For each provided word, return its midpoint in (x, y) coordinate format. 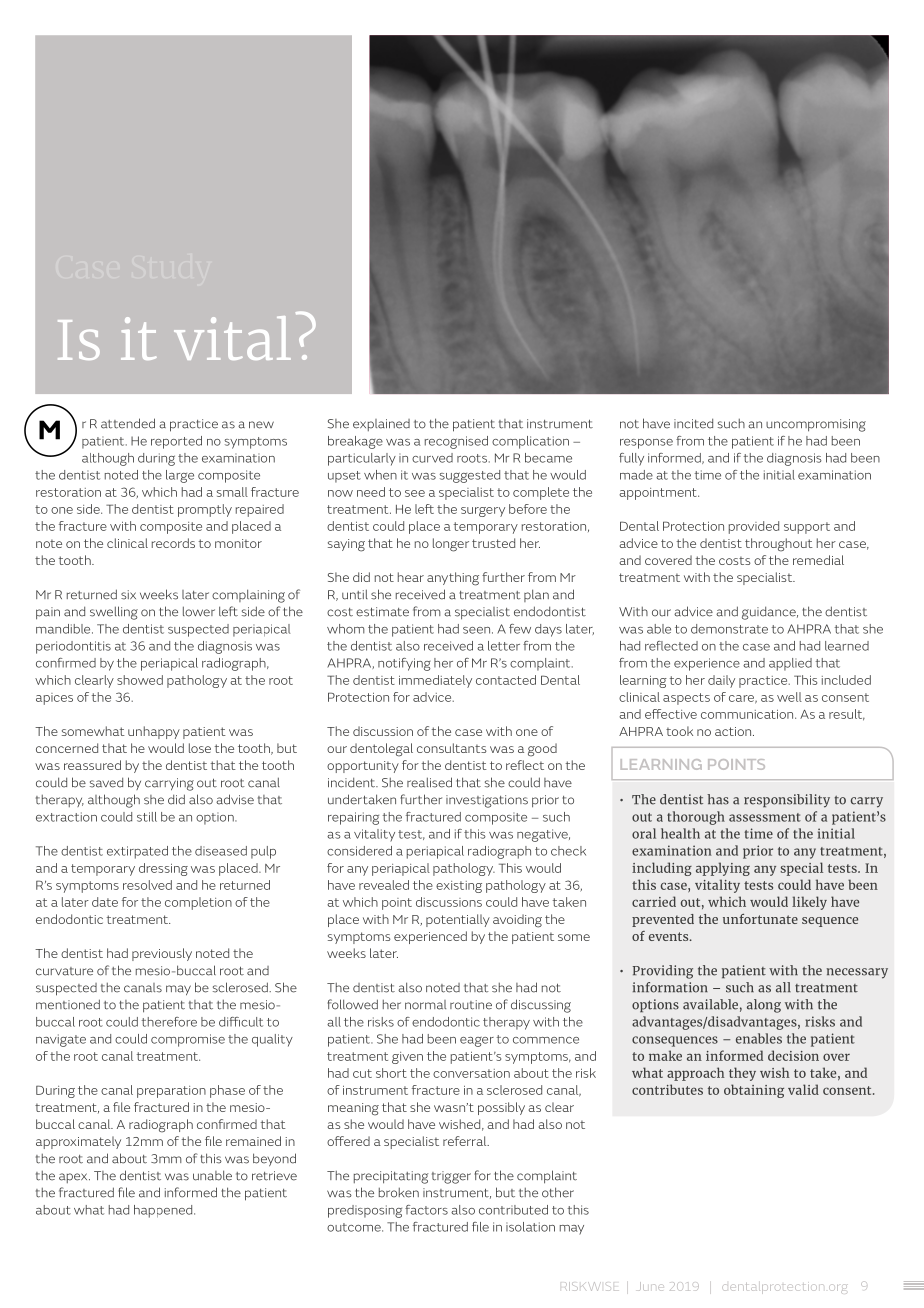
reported (176, 442)
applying (723, 869)
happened (164, 1211)
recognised (456, 442)
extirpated (137, 852)
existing (459, 887)
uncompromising (816, 425)
